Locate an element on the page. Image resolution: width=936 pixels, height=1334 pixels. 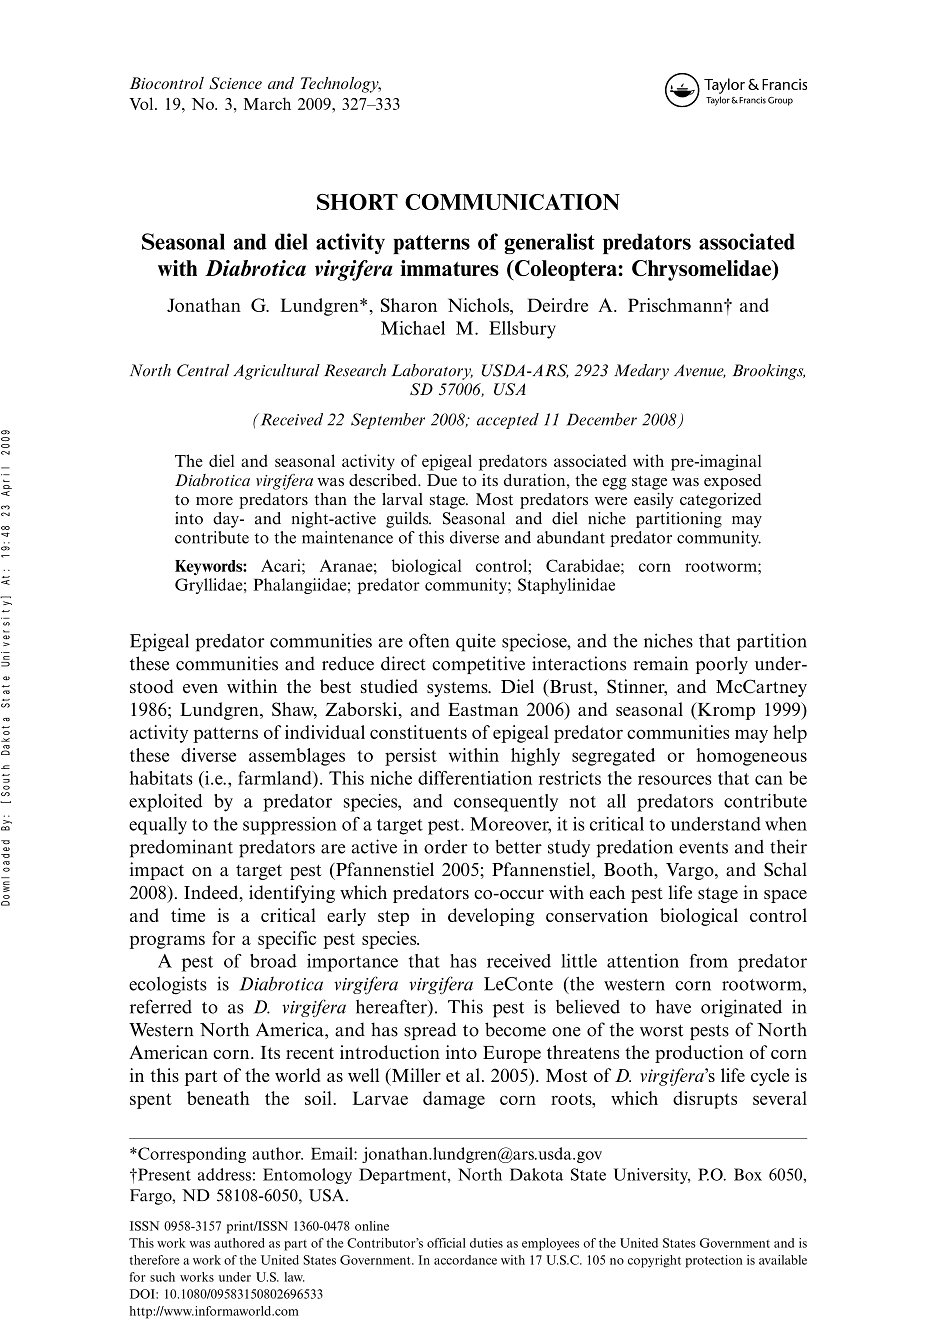
Science is located at coordinates (235, 83).
